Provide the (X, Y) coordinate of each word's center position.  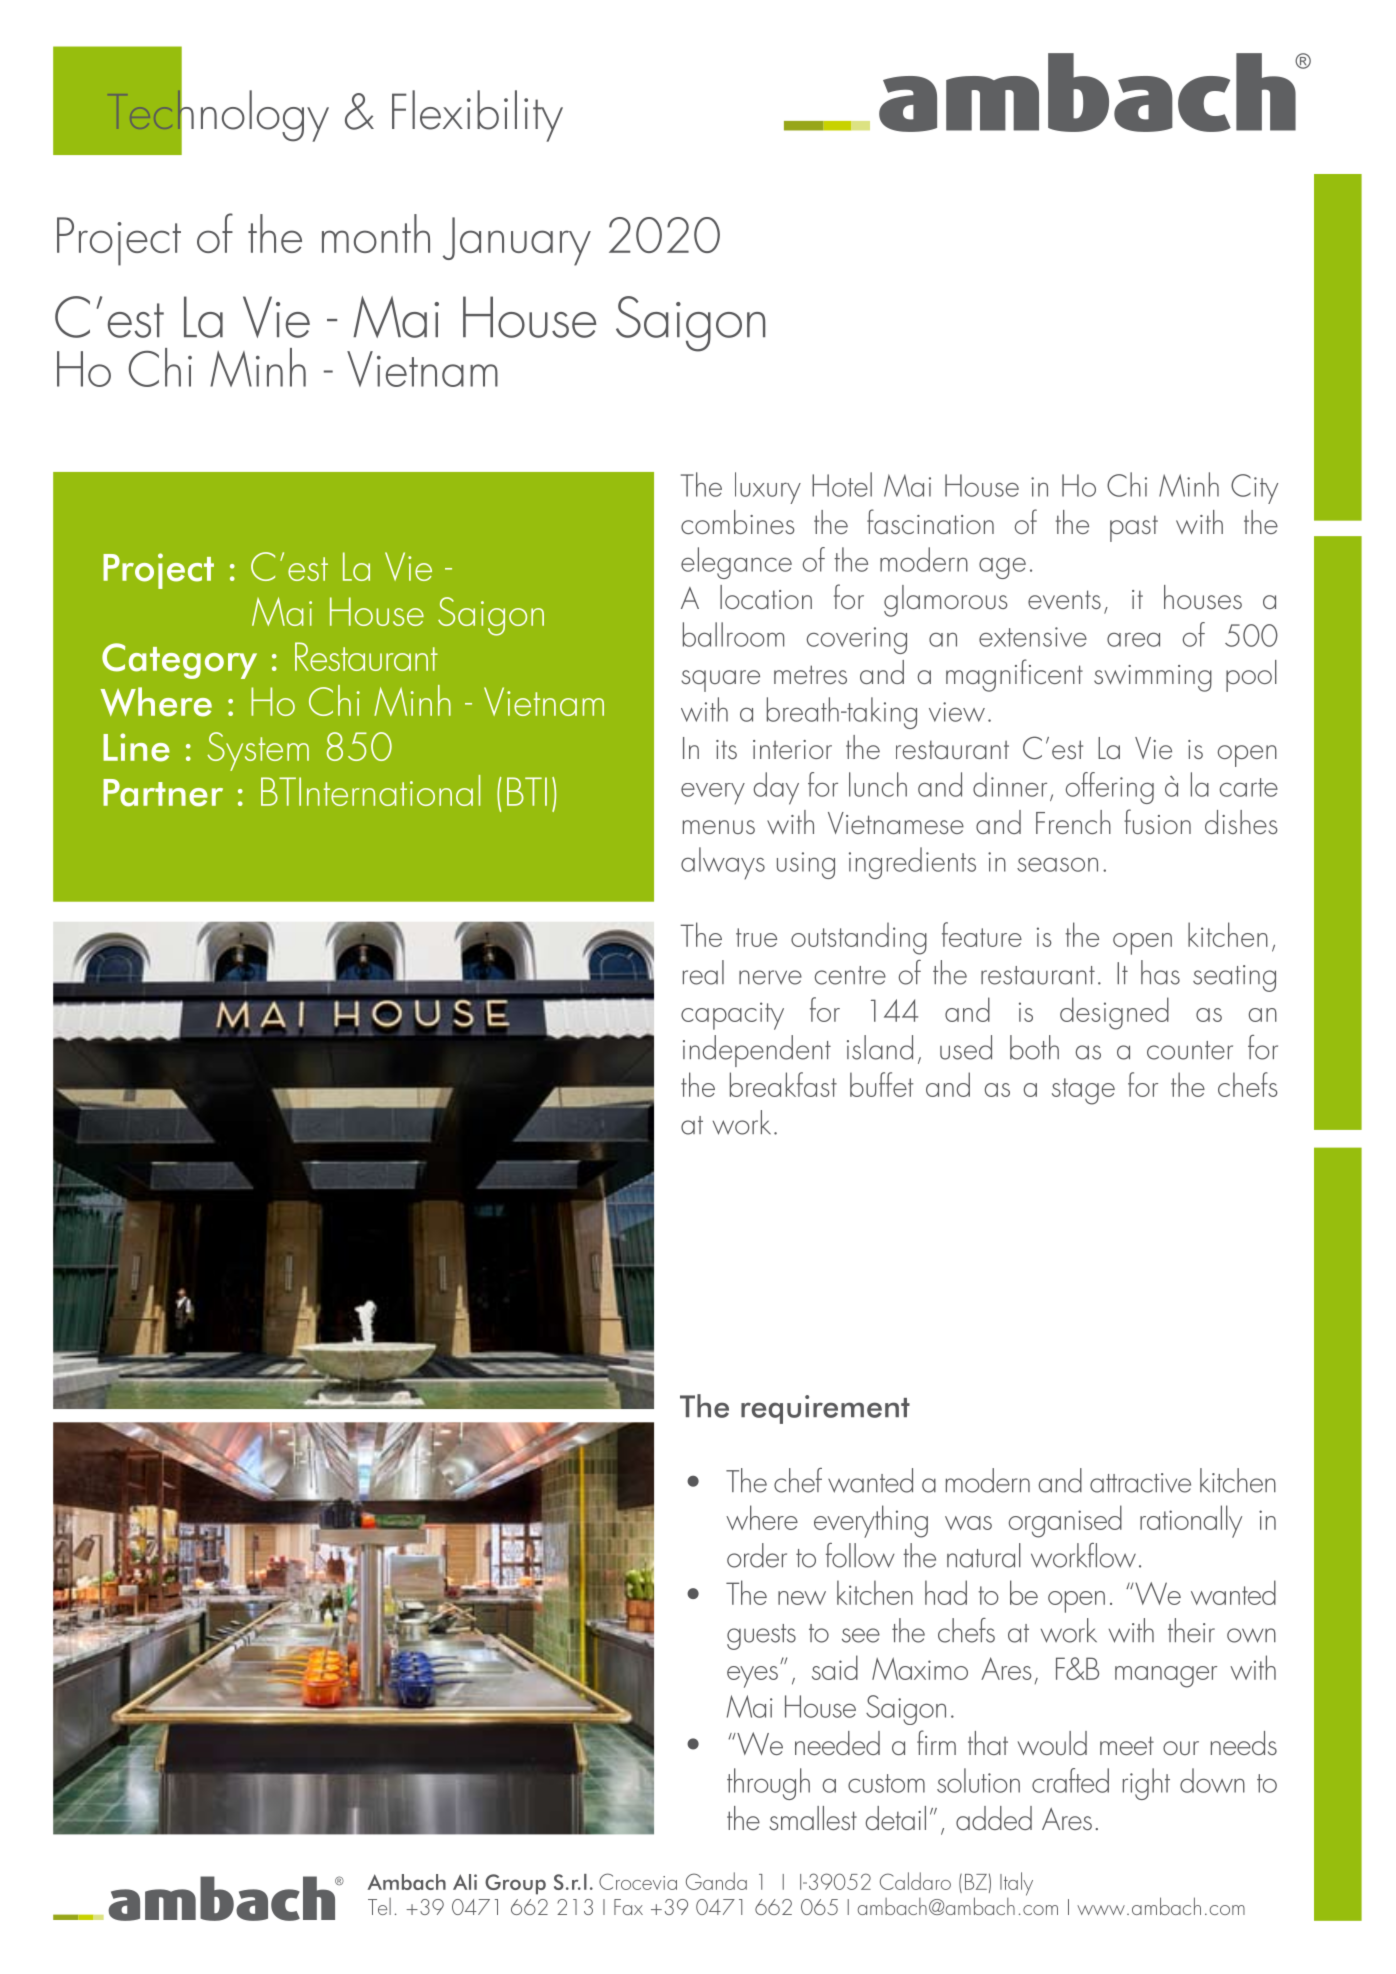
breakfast (783, 1084)
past (1134, 528)
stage (1083, 1091)
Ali (465, 1882)
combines (737, 522)
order (757, 1555)
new (802, 1598)
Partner (163, 793)
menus (719, 827)
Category (179, 661)
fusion (1157, 821)
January (517, 241)
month (376, 233)
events (1064, 599)
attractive (1140, 1483)
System (258, 751)
